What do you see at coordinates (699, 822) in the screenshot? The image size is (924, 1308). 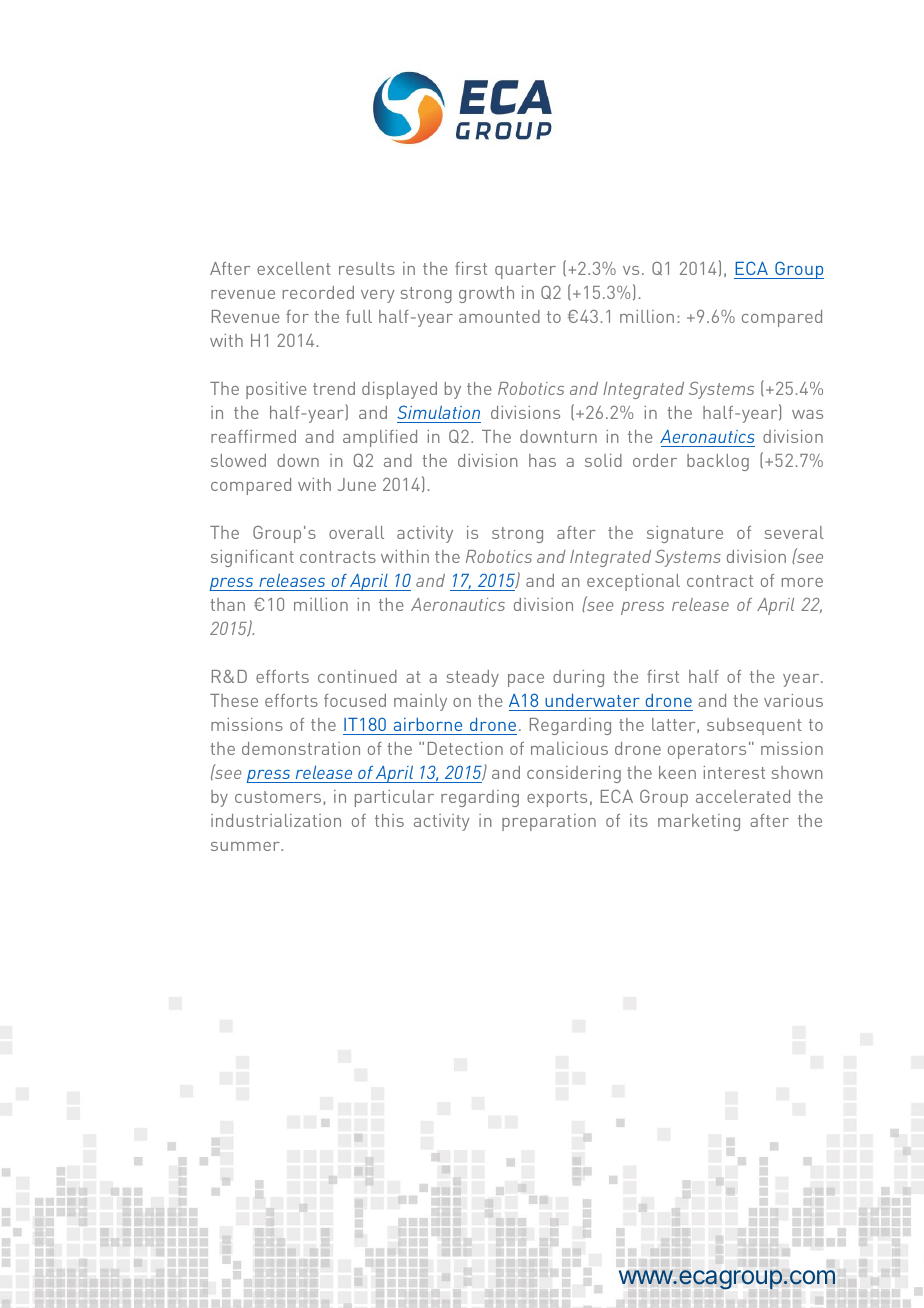 I see `marketing` at bounding box center [699, 822].
